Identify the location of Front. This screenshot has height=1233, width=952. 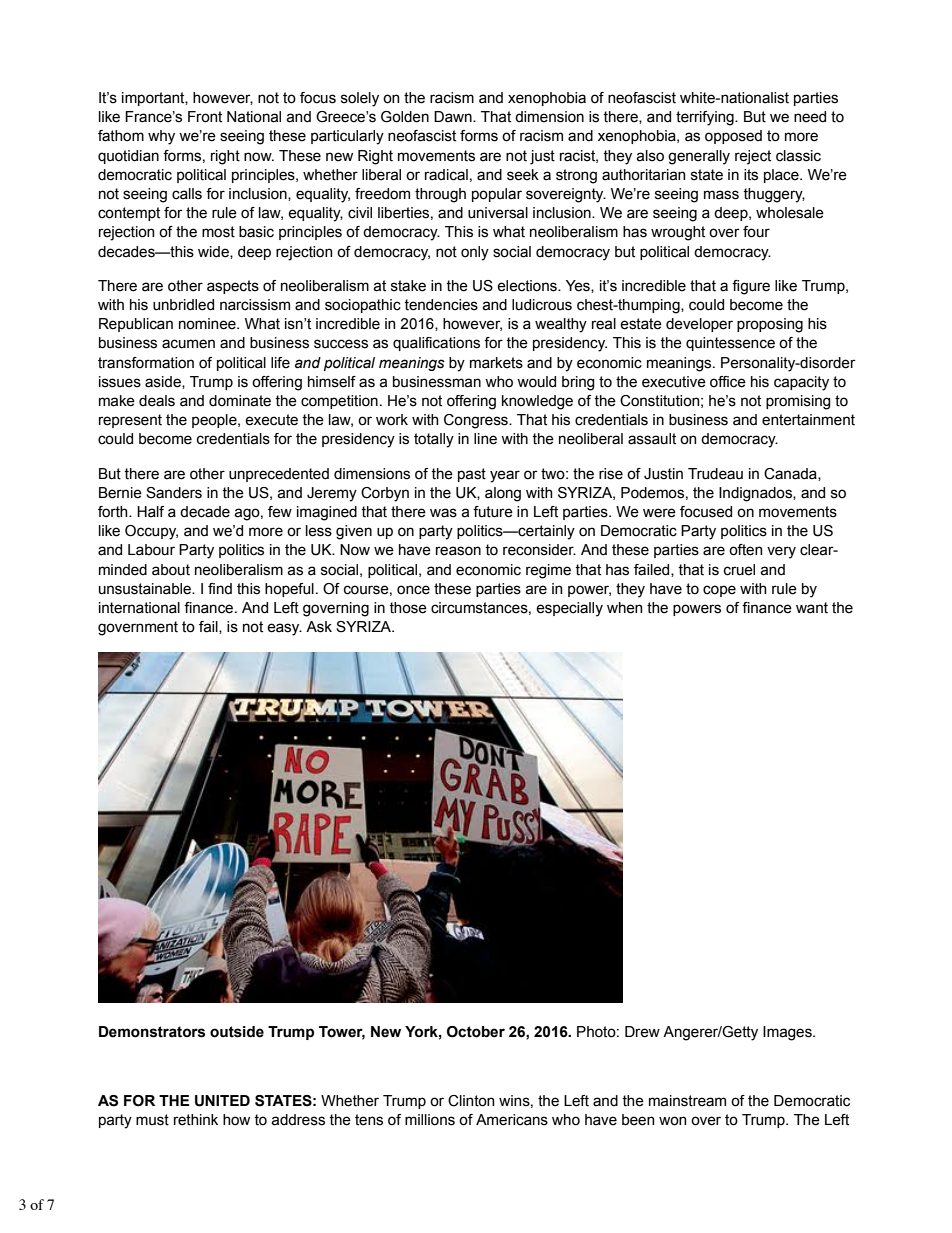
(205, 117).
